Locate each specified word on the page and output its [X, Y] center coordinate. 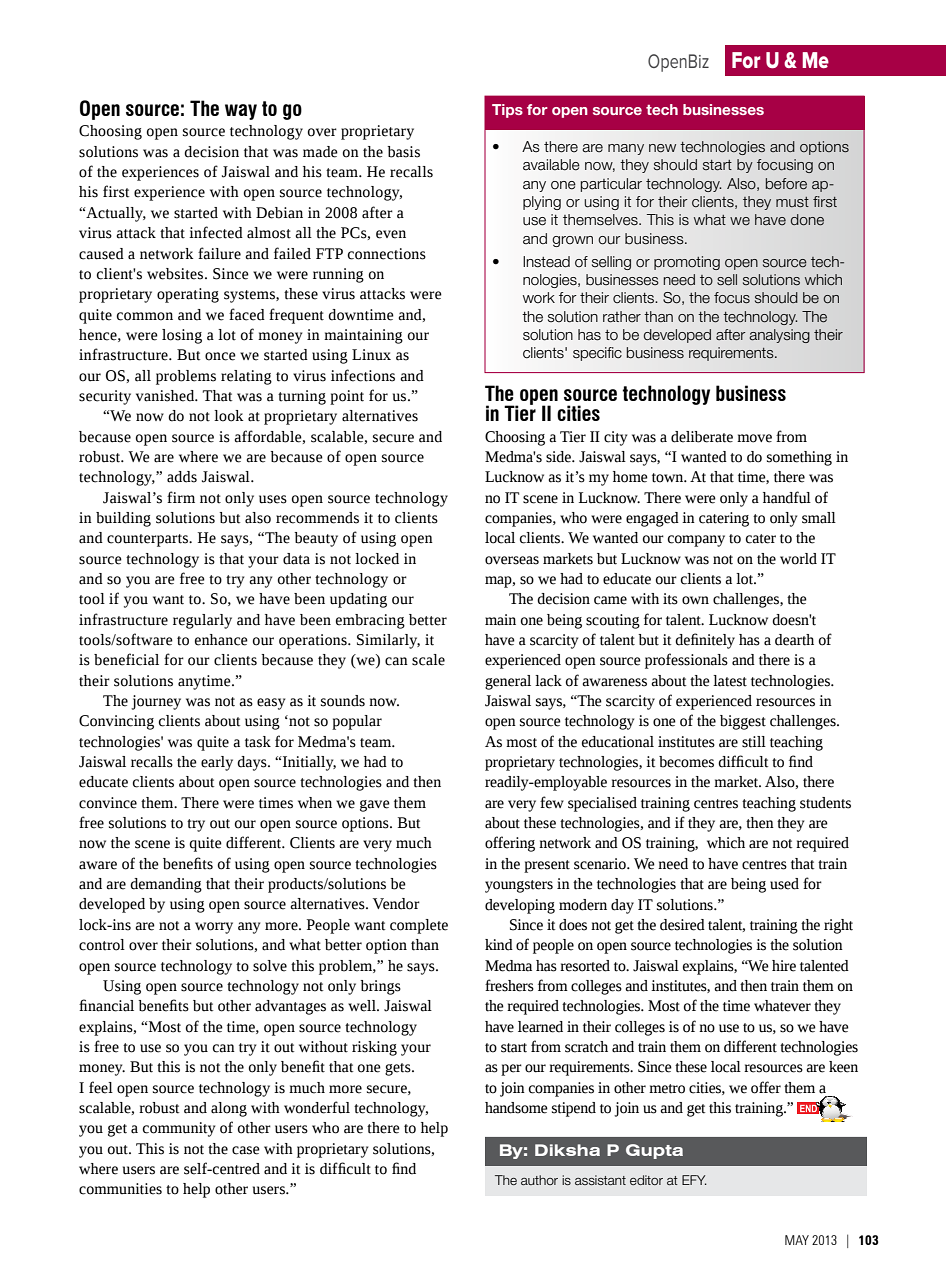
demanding [166, 885]
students [825, 803]
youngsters [519, 886]
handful [787, 497]
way [241, 112]
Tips [507, 111]
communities [120, 1189]
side [559, 457]
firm [181, 497]
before [786, 184]
